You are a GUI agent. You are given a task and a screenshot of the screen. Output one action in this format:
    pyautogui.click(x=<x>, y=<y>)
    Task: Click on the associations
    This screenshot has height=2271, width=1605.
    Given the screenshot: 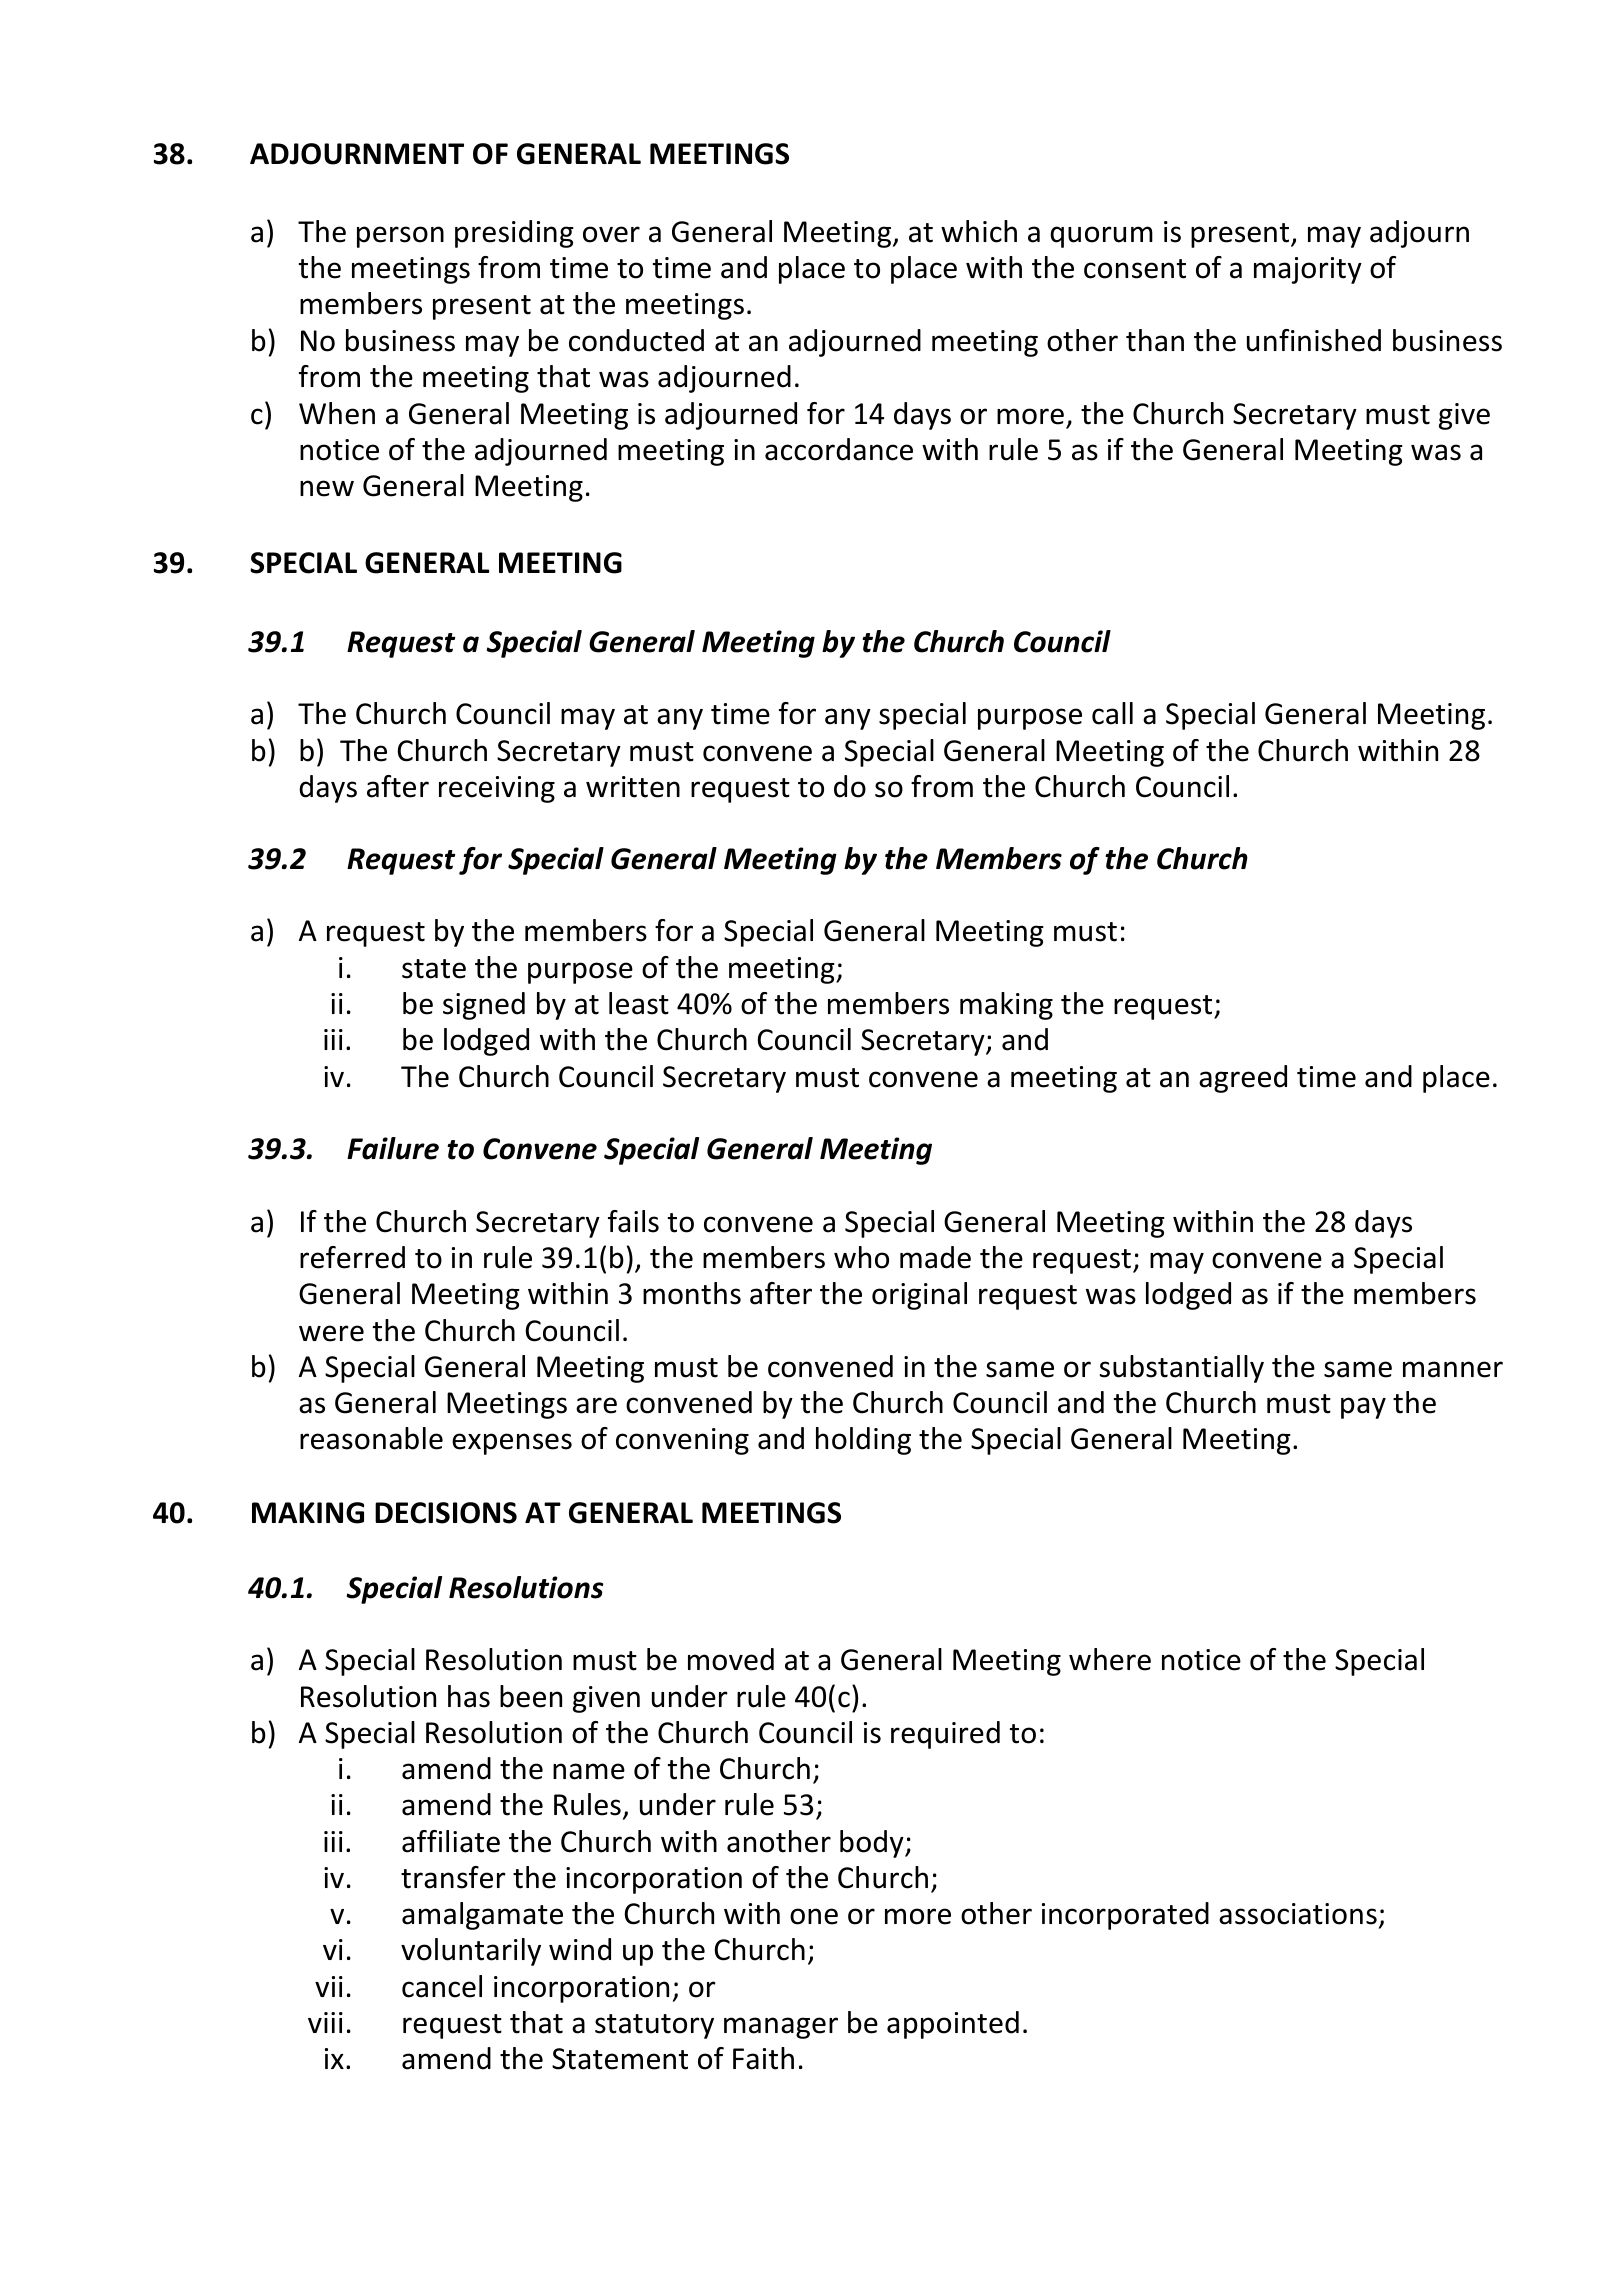 What is the action you would take?
    pyautogui.click(x=1298, y=1914)
